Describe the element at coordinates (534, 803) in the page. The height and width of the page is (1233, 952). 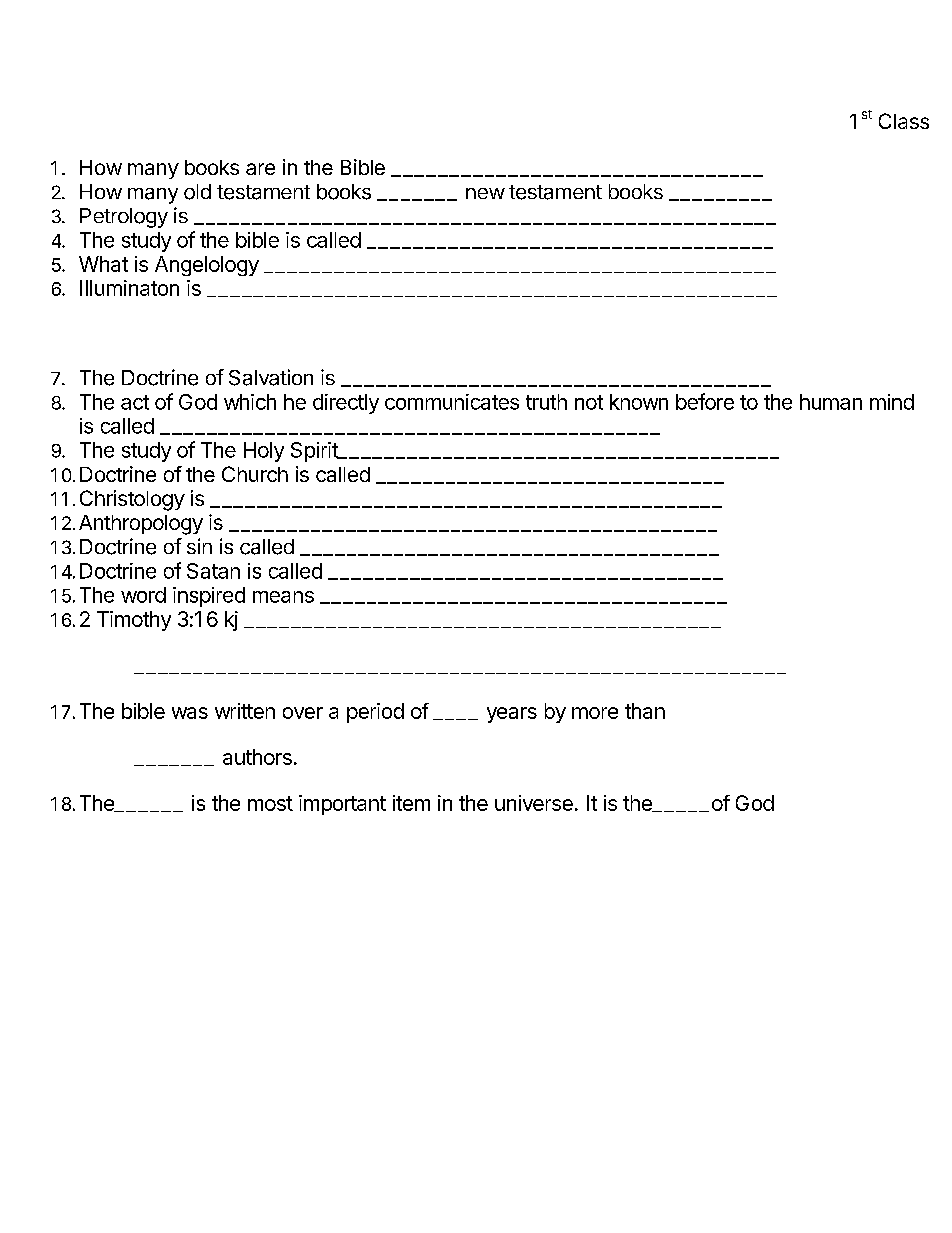
I see `universe` at that location.
